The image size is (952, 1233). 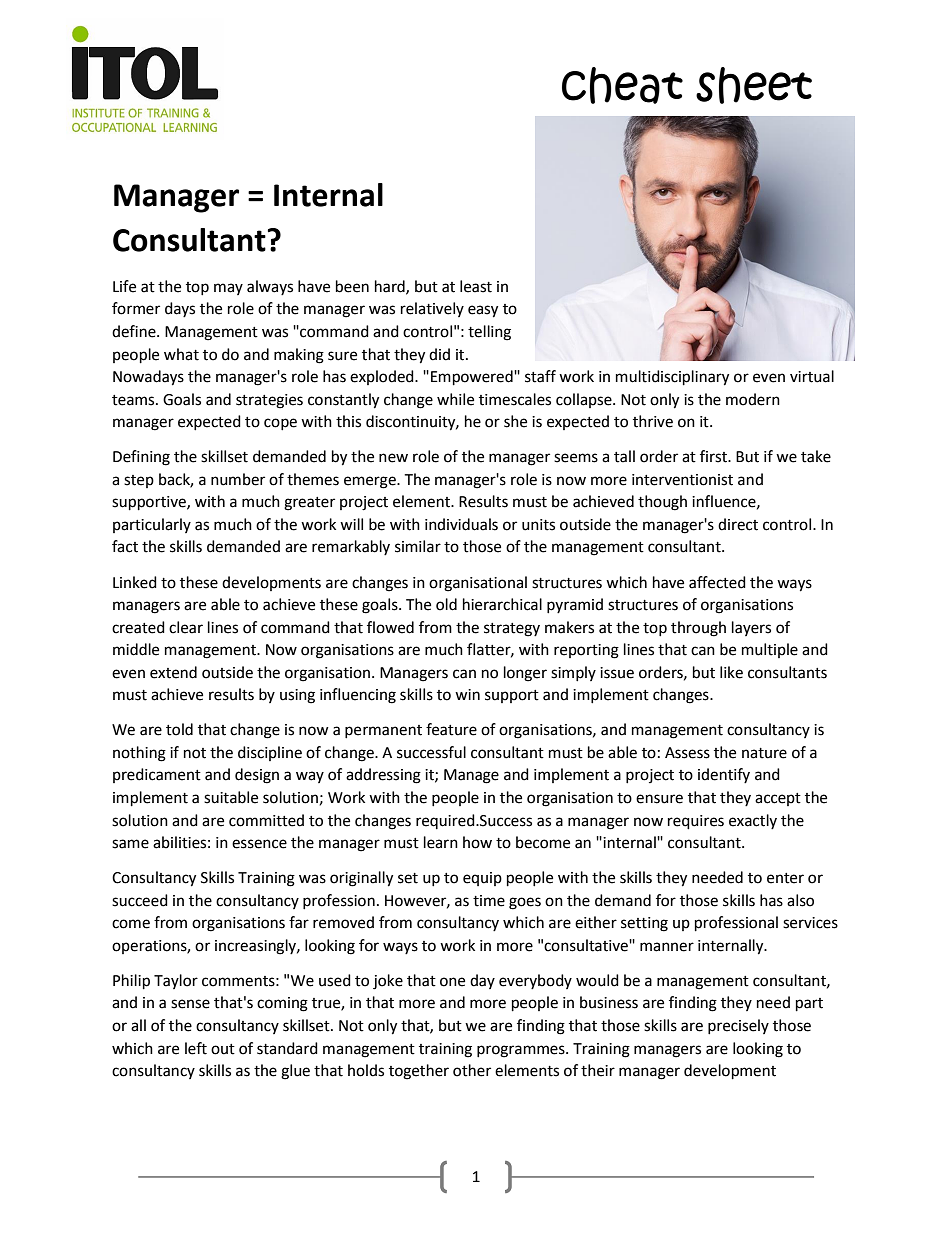 I want to click on clear, so click(x=186, y=627).
